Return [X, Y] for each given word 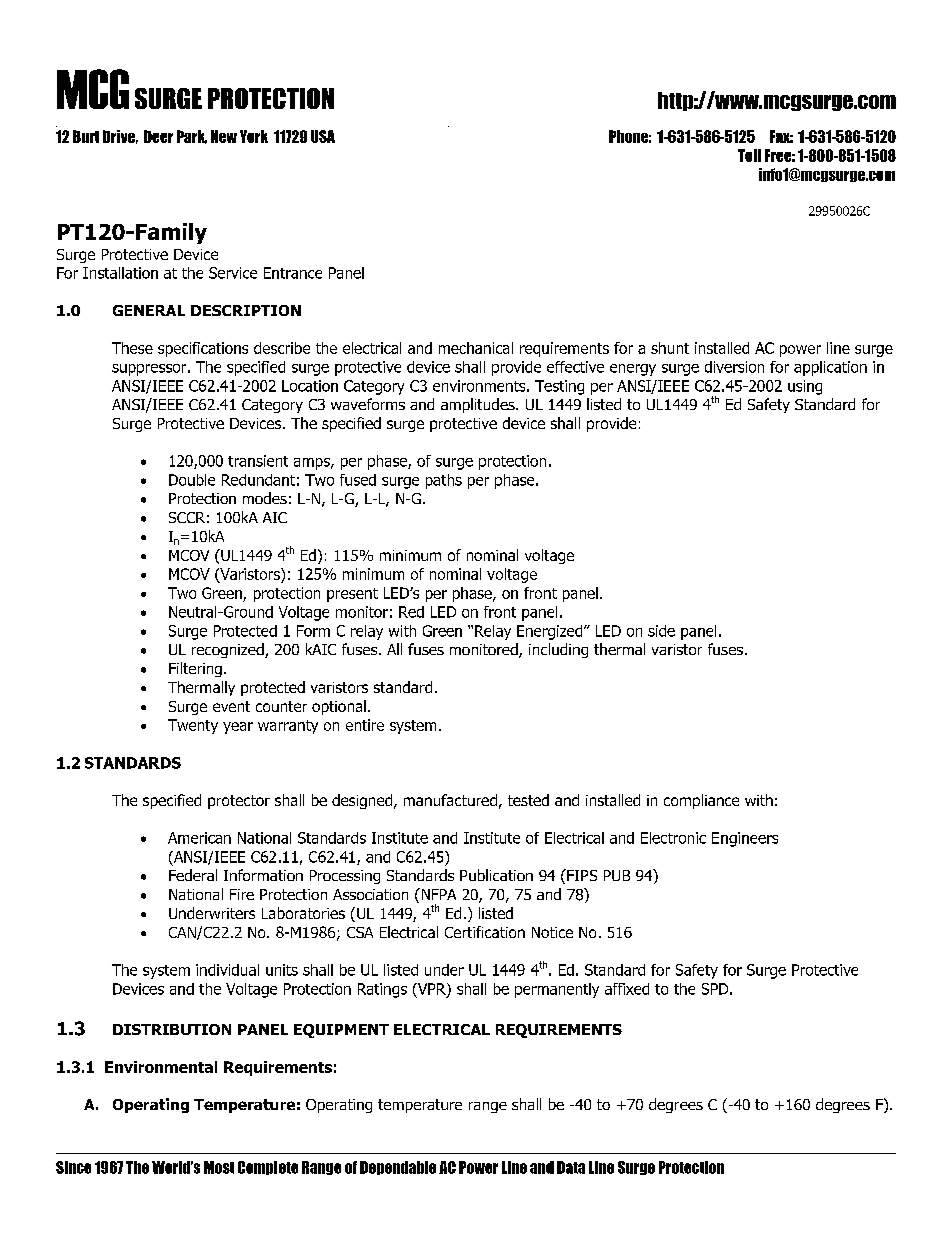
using [805, 387]
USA [323, 136]
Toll [749, 155]
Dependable [398, 1168]
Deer [158, 136]
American [199, 838]
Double [192, 480]
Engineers [745, 839]
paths [444, 481]
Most [219, 1167]
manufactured [450, 800]
